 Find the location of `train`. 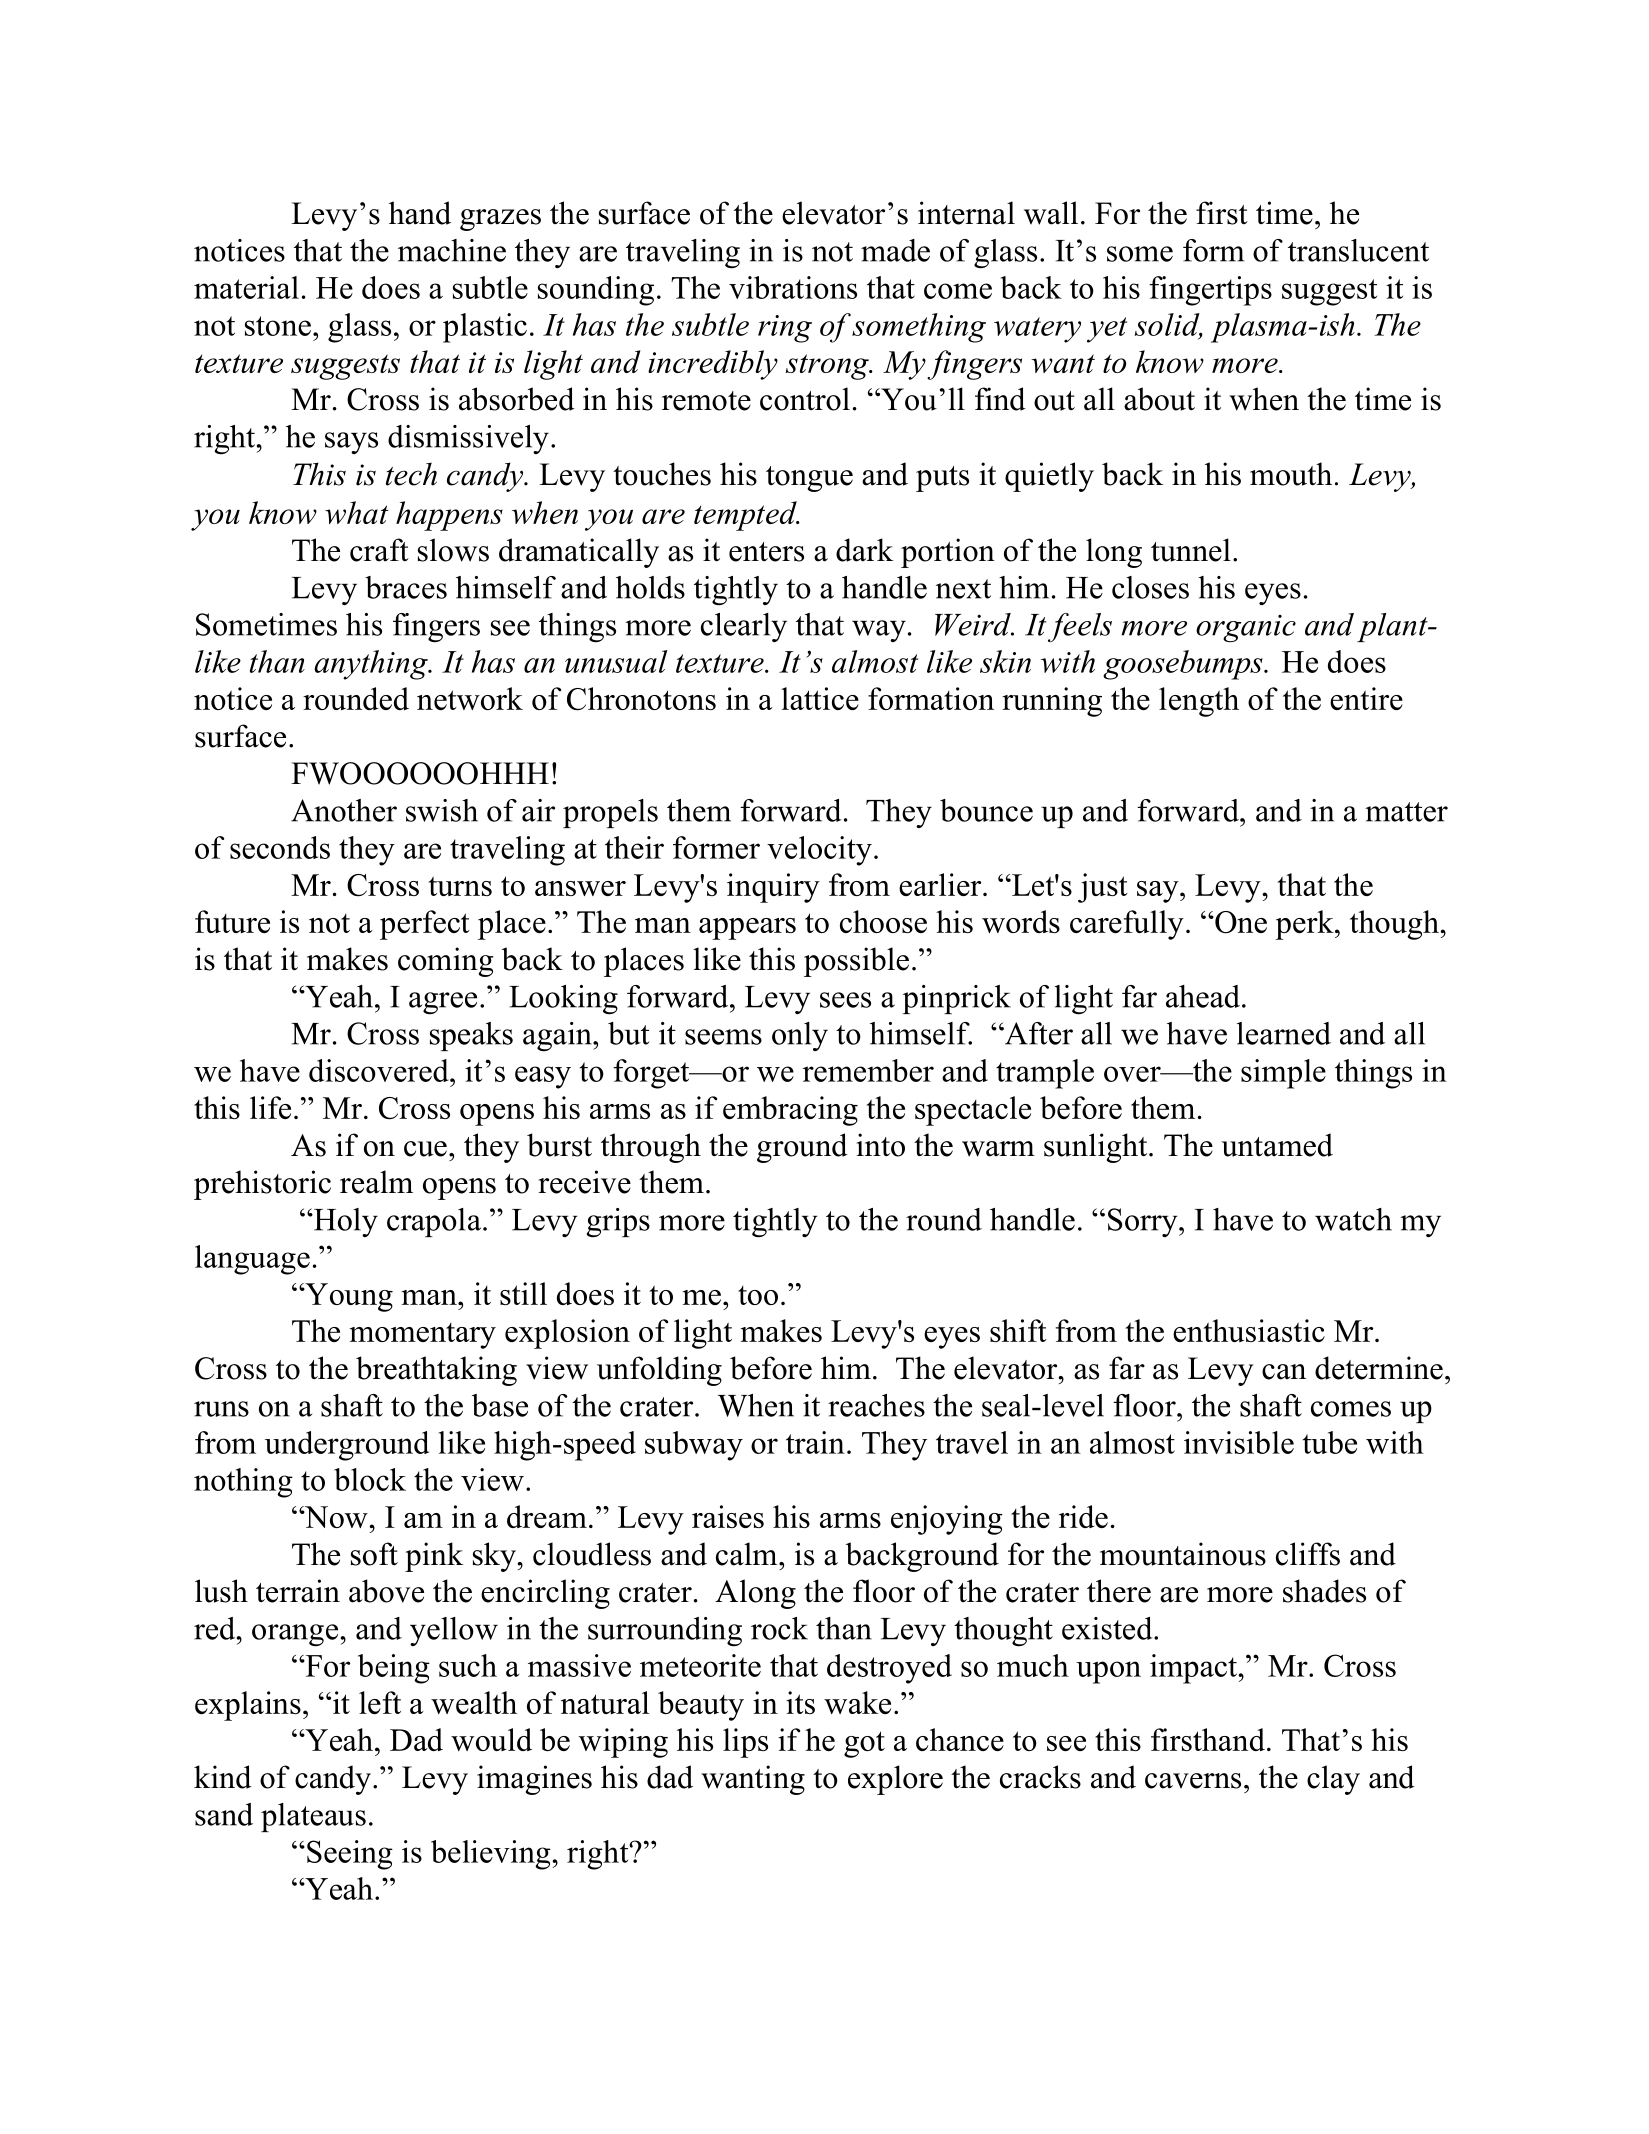

train is located at coordinates (815, 1442).
